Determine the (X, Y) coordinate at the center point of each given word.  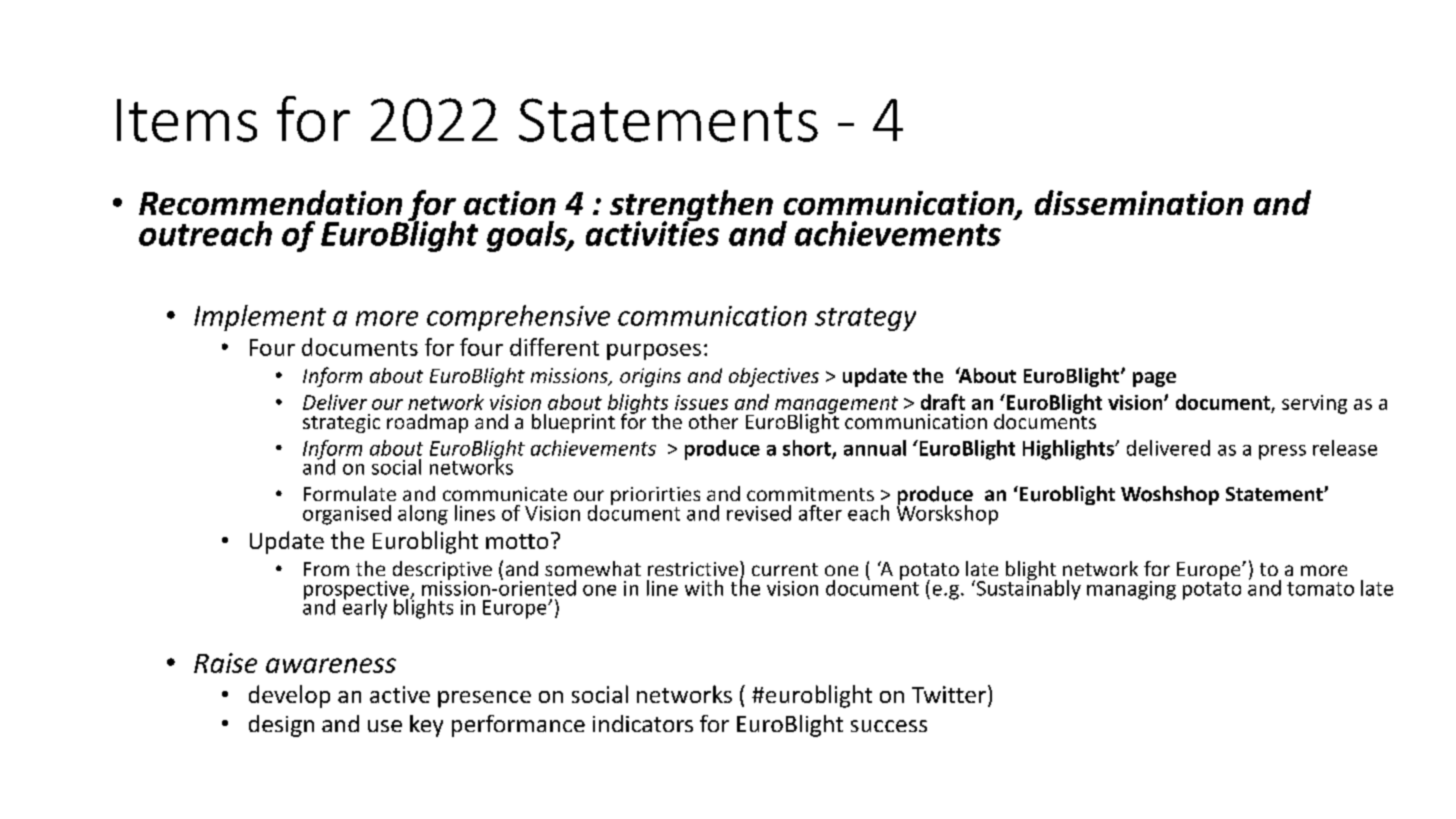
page (1154, 379)
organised (347, 515)
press (1282, 452)
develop (289, 696)
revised (759, 513)
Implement (260, 318)
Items (187, 120)
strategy (865, 319)
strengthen (691, 207)
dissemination (1139, 202)
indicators (643, 723)
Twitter (949, 694)
